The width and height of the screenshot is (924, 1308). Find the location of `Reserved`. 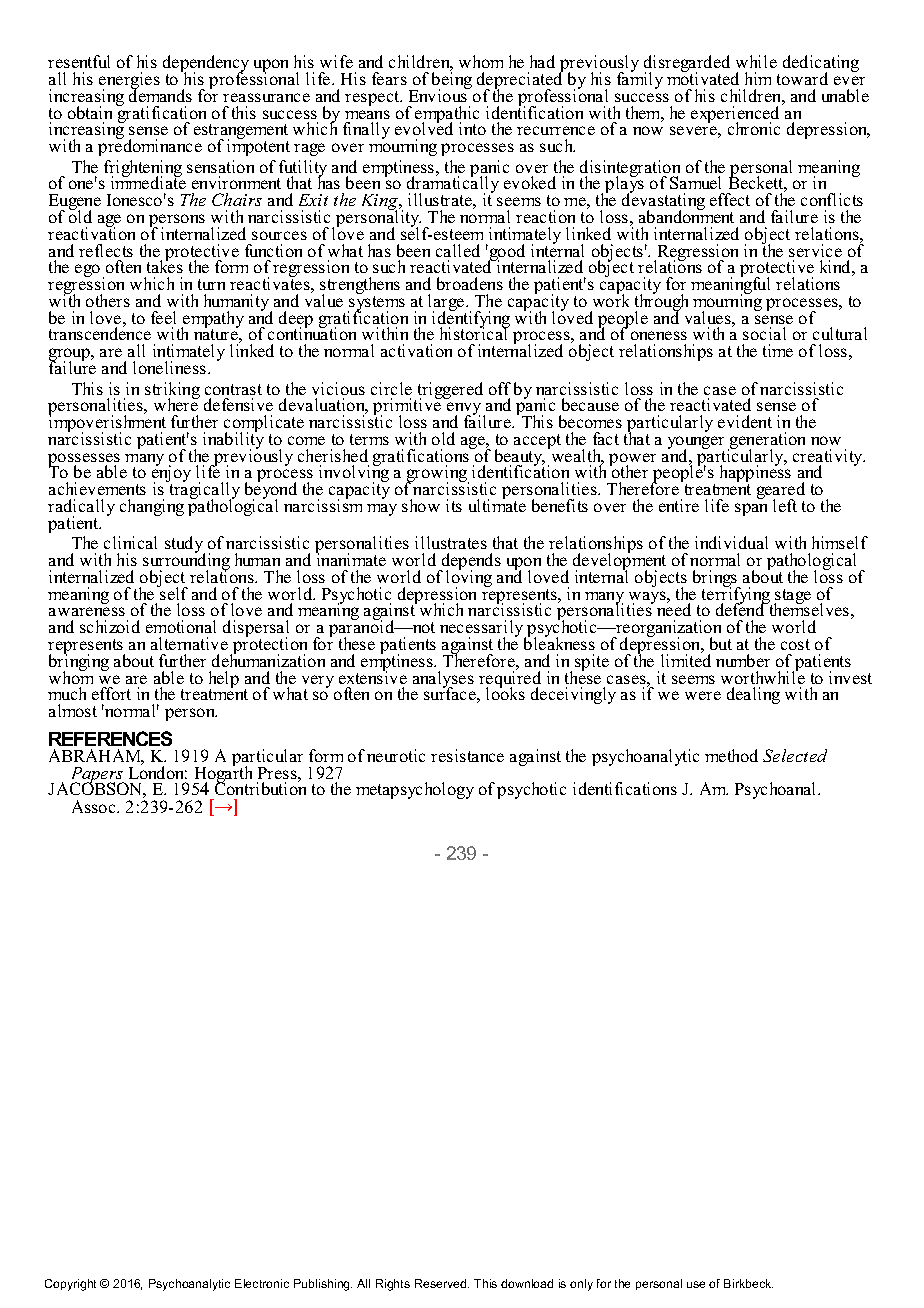

Reserved is located at coordinates (442, 1283).
